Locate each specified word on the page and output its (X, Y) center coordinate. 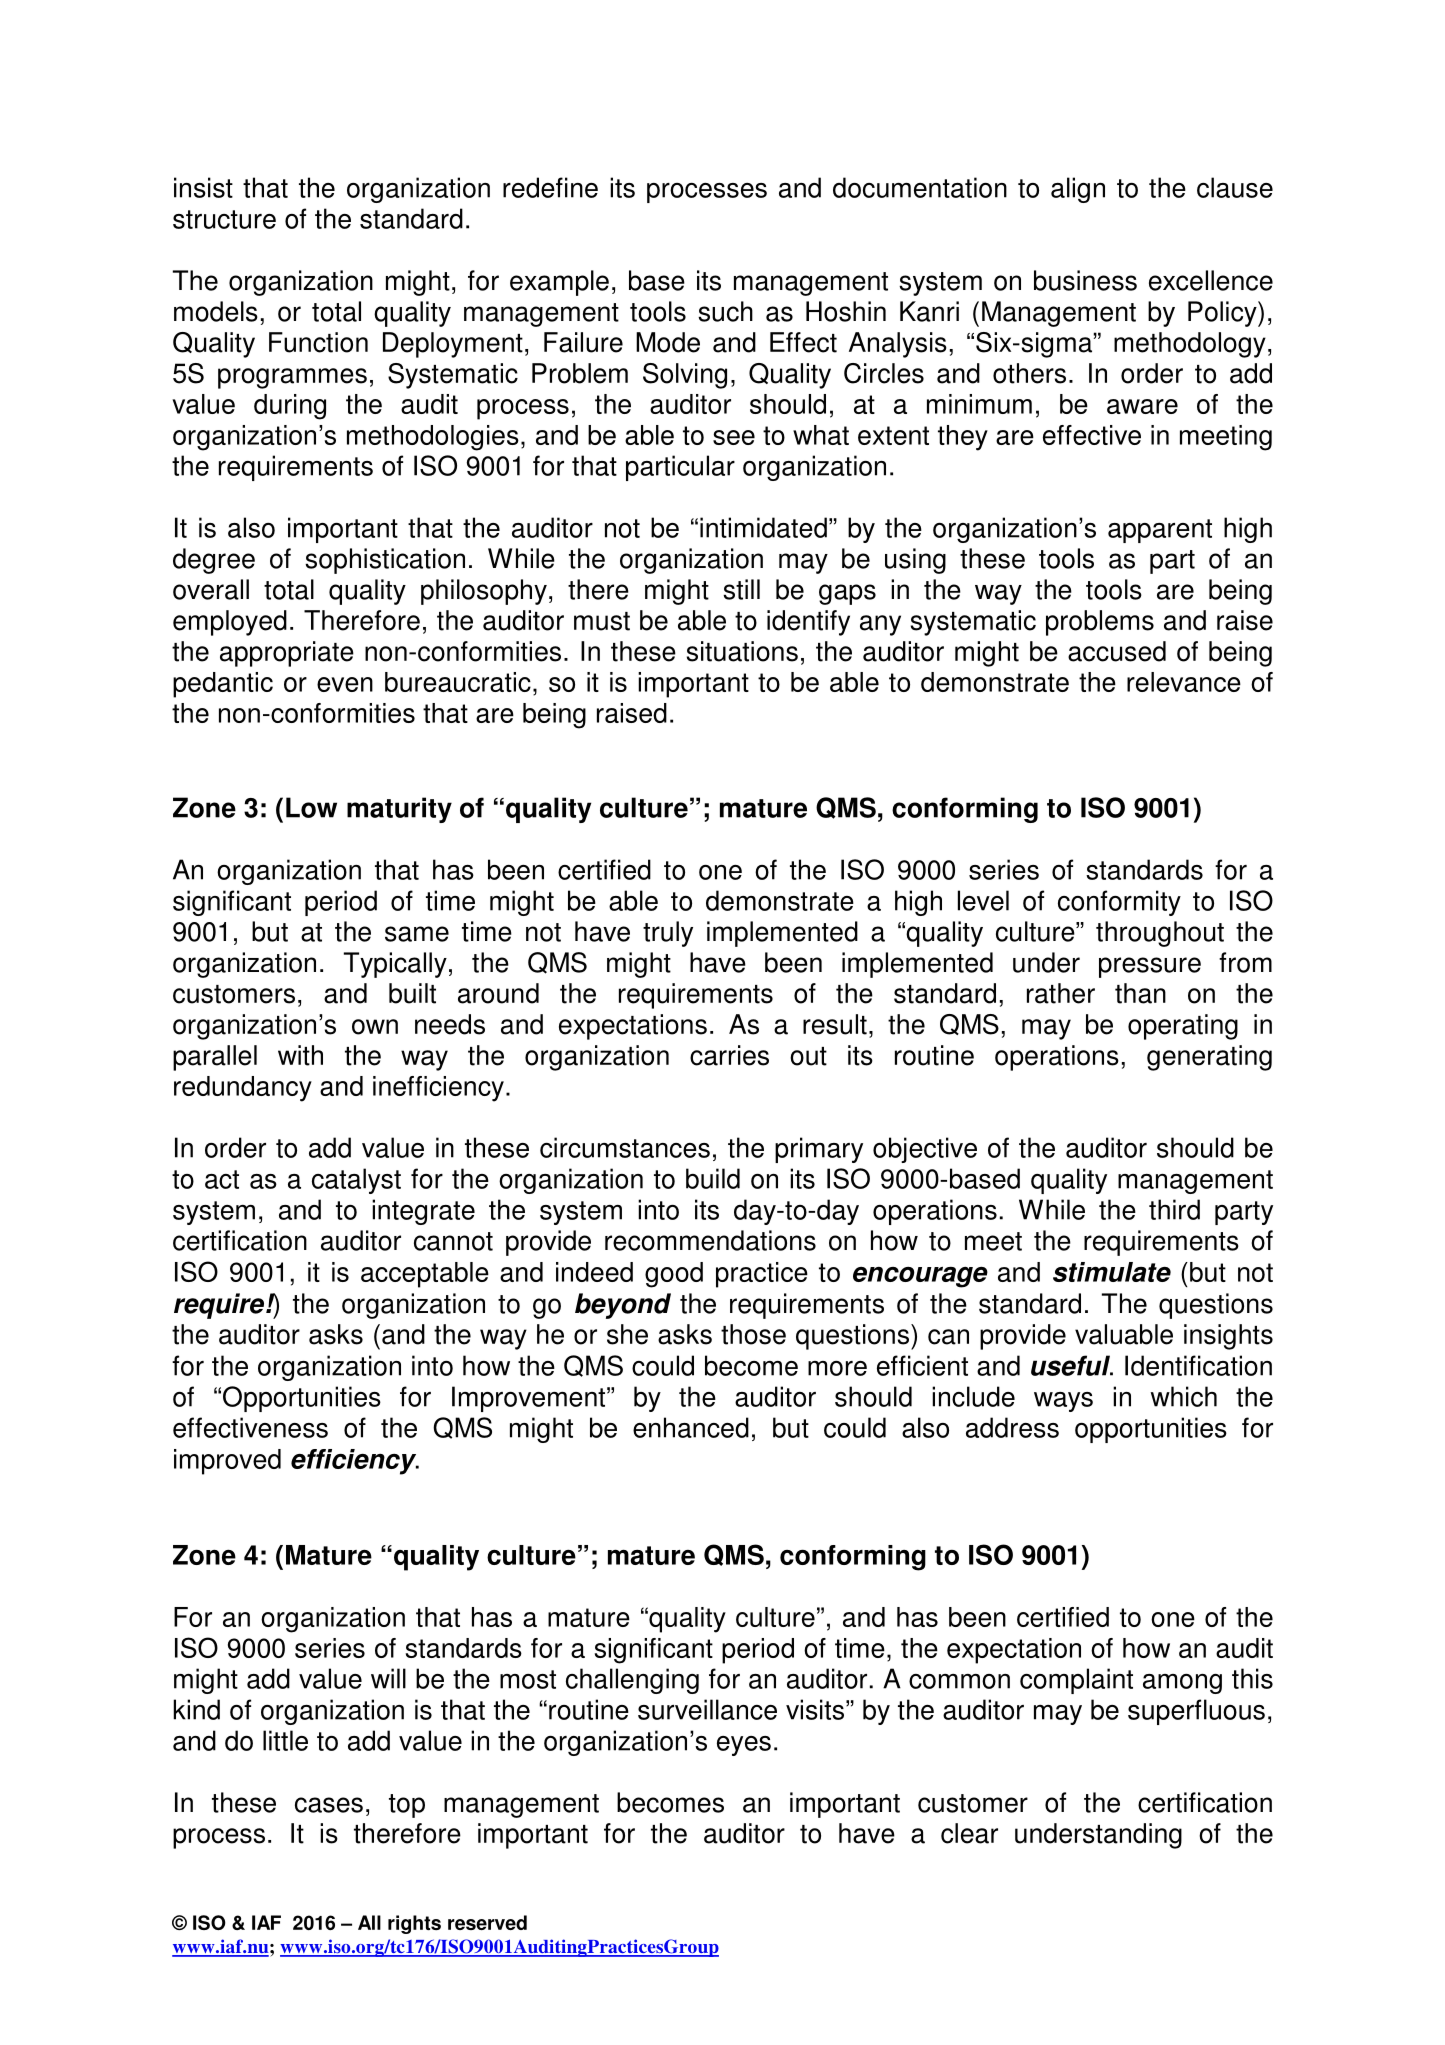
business (1085, 280)
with (300, 1055)
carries (729, 1055)
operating (1183, 1027)
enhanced (691, 1427)
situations (742, 651)
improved (227, 1462)
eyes (744, 1746)
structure (224, 219)
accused (1117, 651)
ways (1063, 1402)
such (725, 311)
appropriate (287, 654)
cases (329, 1805)
